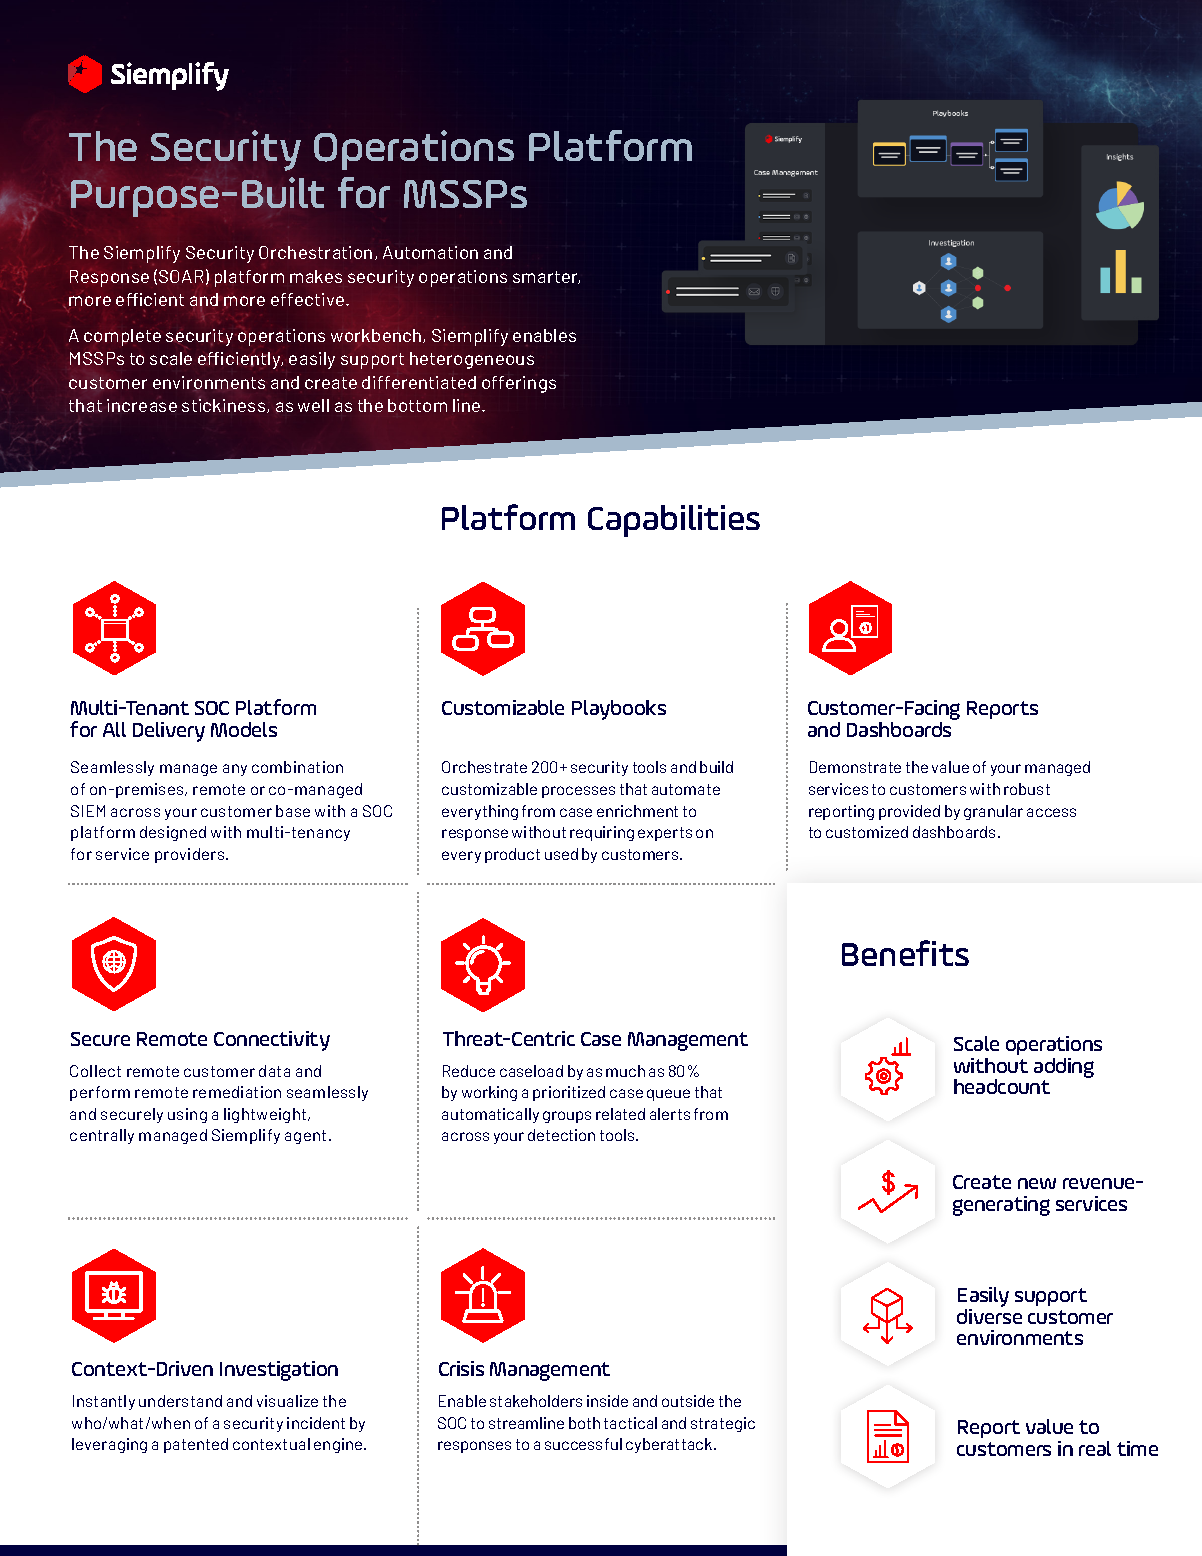  Describe the element at coordinates (546, 277) in the image. I see `smarter` at that location.
